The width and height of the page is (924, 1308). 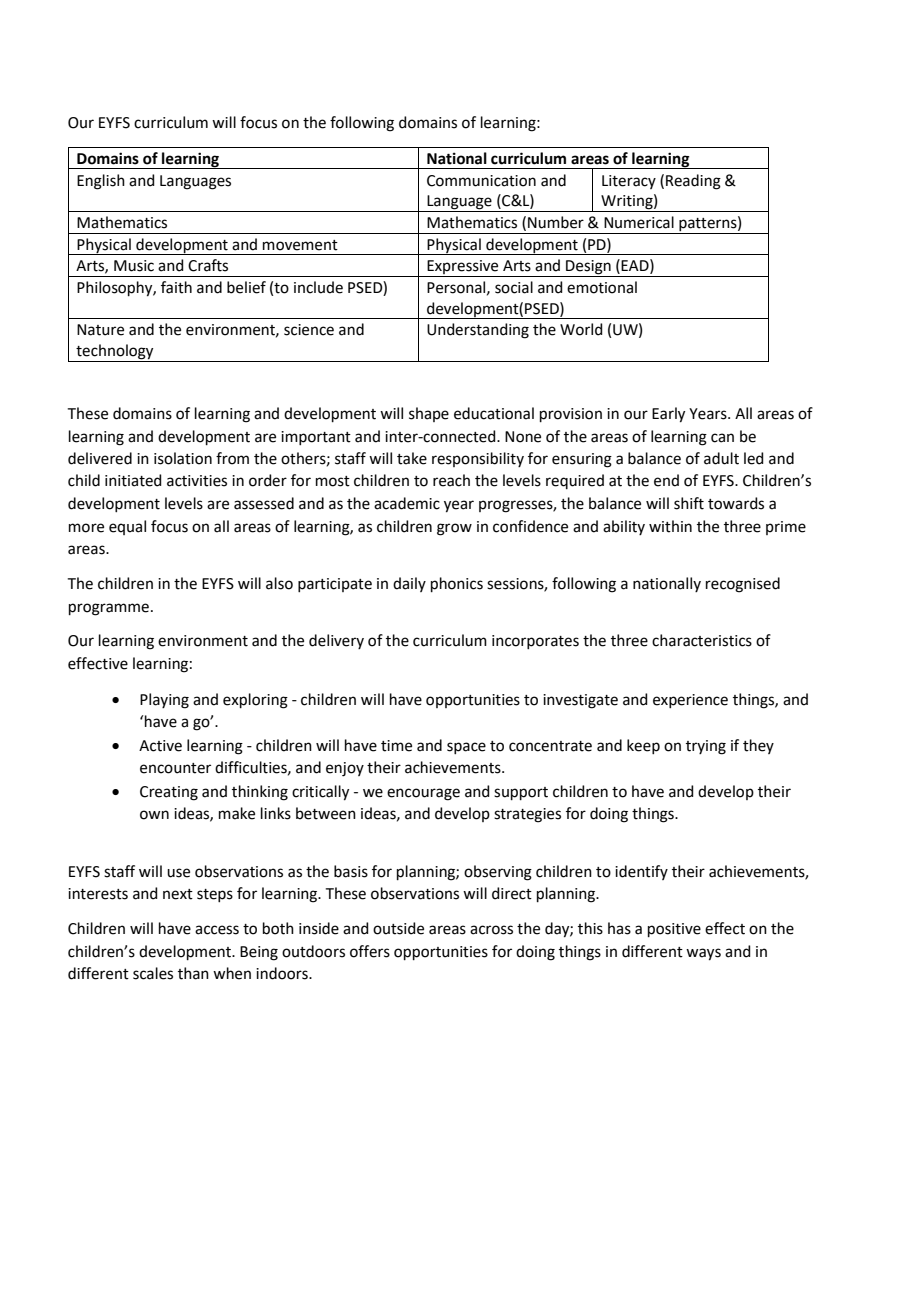 What do you see at coordinates (693, 182) in the page?
I see `Reading` at bounding box center [693, 182].
